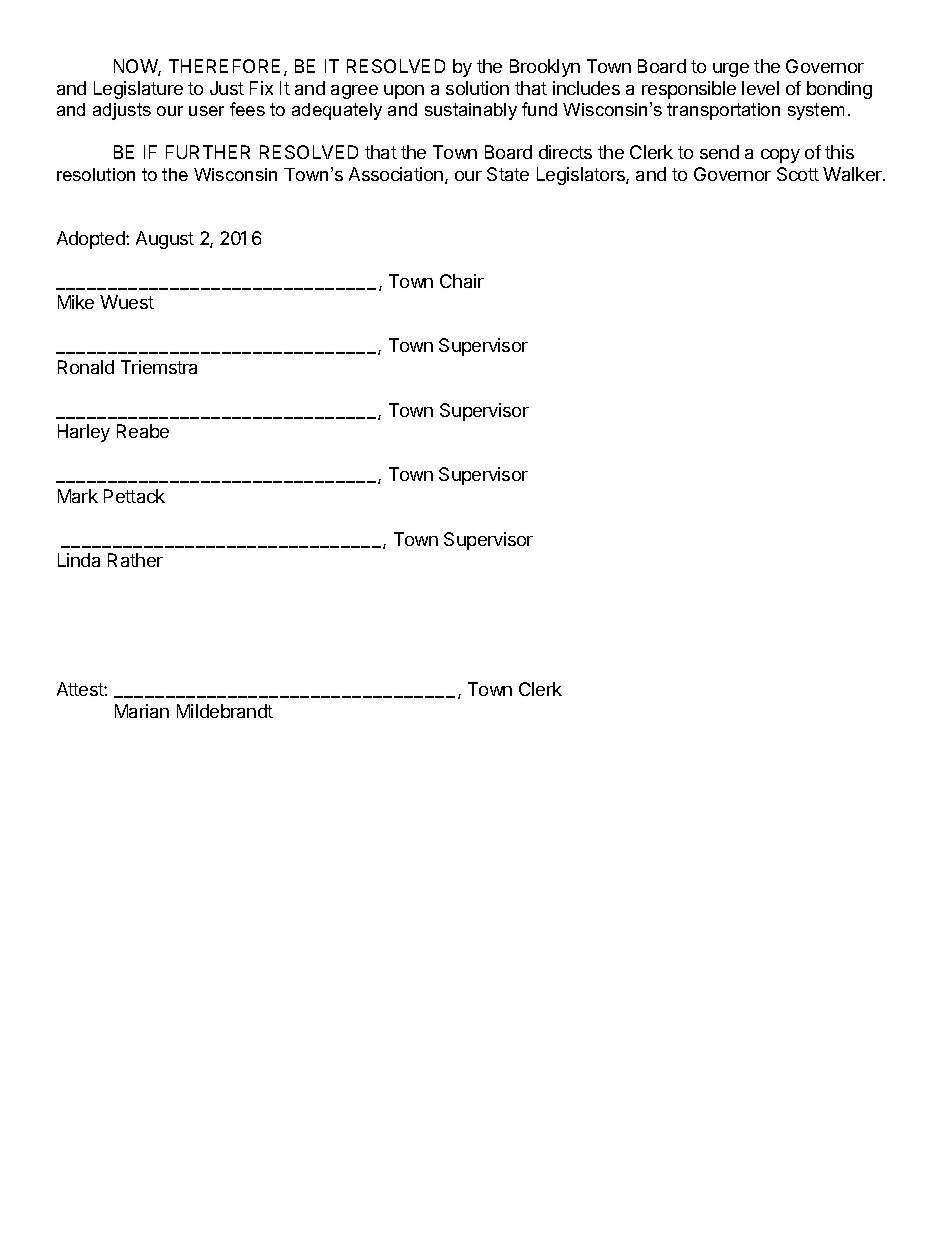  What do you see at coordinates (798, 174) in the screenshot?
I see `Scott` at bounding box center [798, 174].
